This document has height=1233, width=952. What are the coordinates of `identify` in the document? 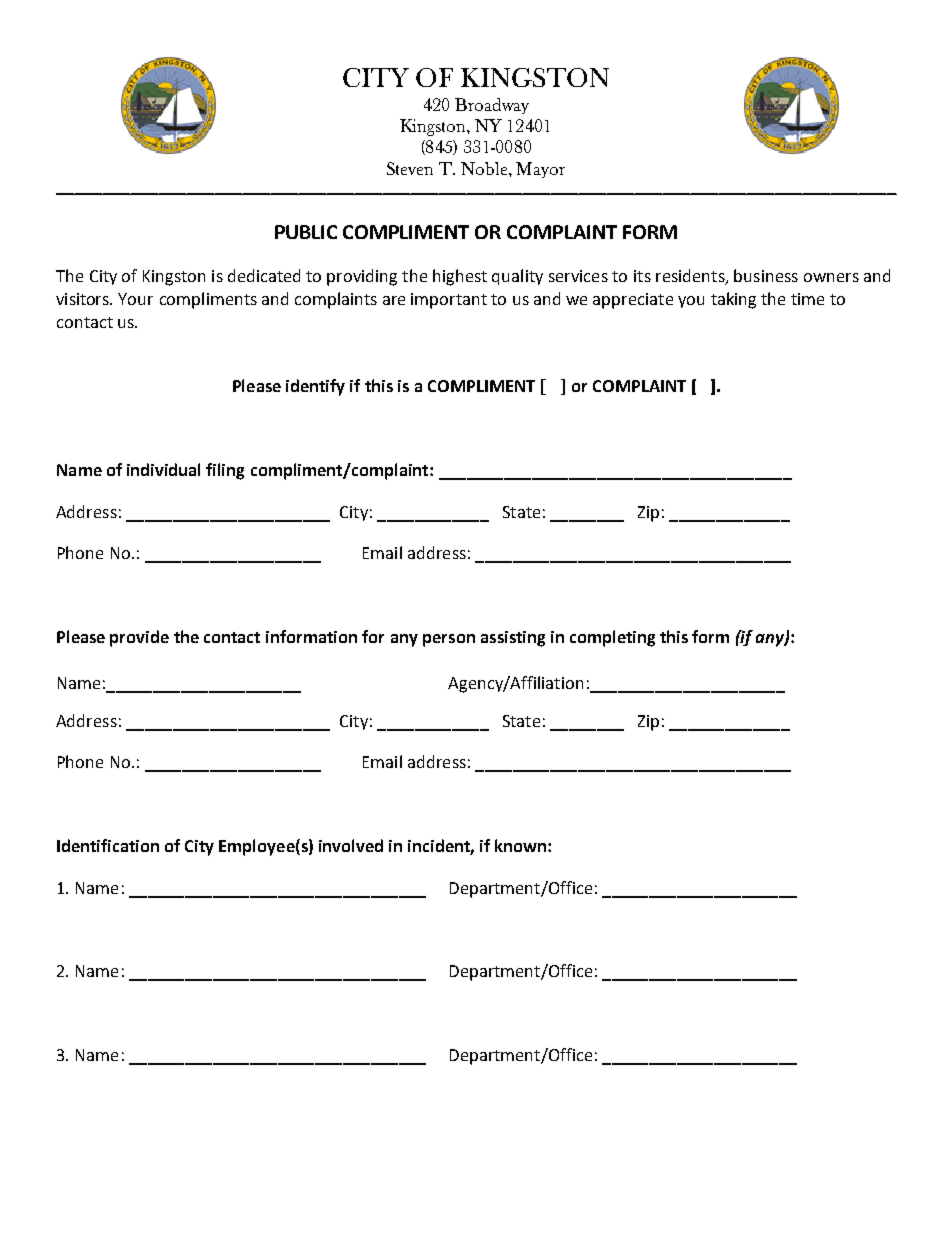 It's located at (315, 387).
